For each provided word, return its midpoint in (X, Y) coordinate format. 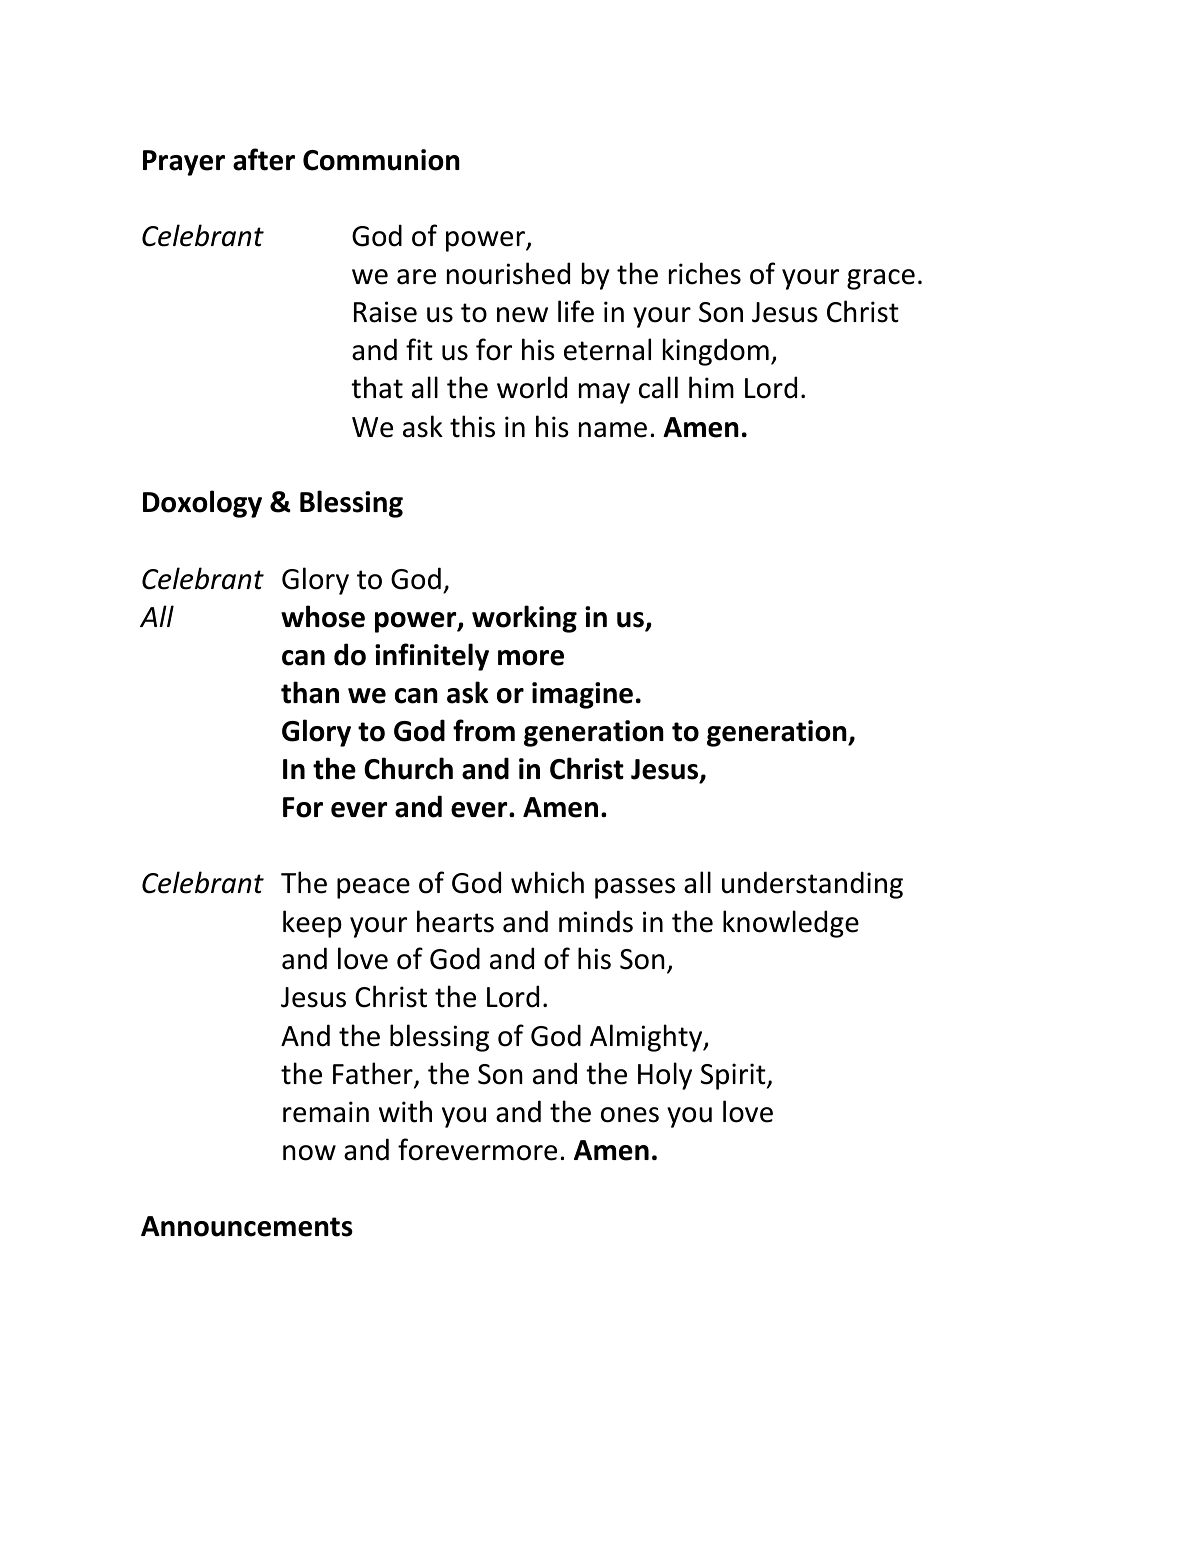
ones (630, 1115)
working (524, 619)
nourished (508, 273)
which (547, 882)
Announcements (247, 1226)
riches (705, 273)
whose (323, 616)
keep (312, 924)
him (711, 387)
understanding (812, 885)
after (264, 159)
